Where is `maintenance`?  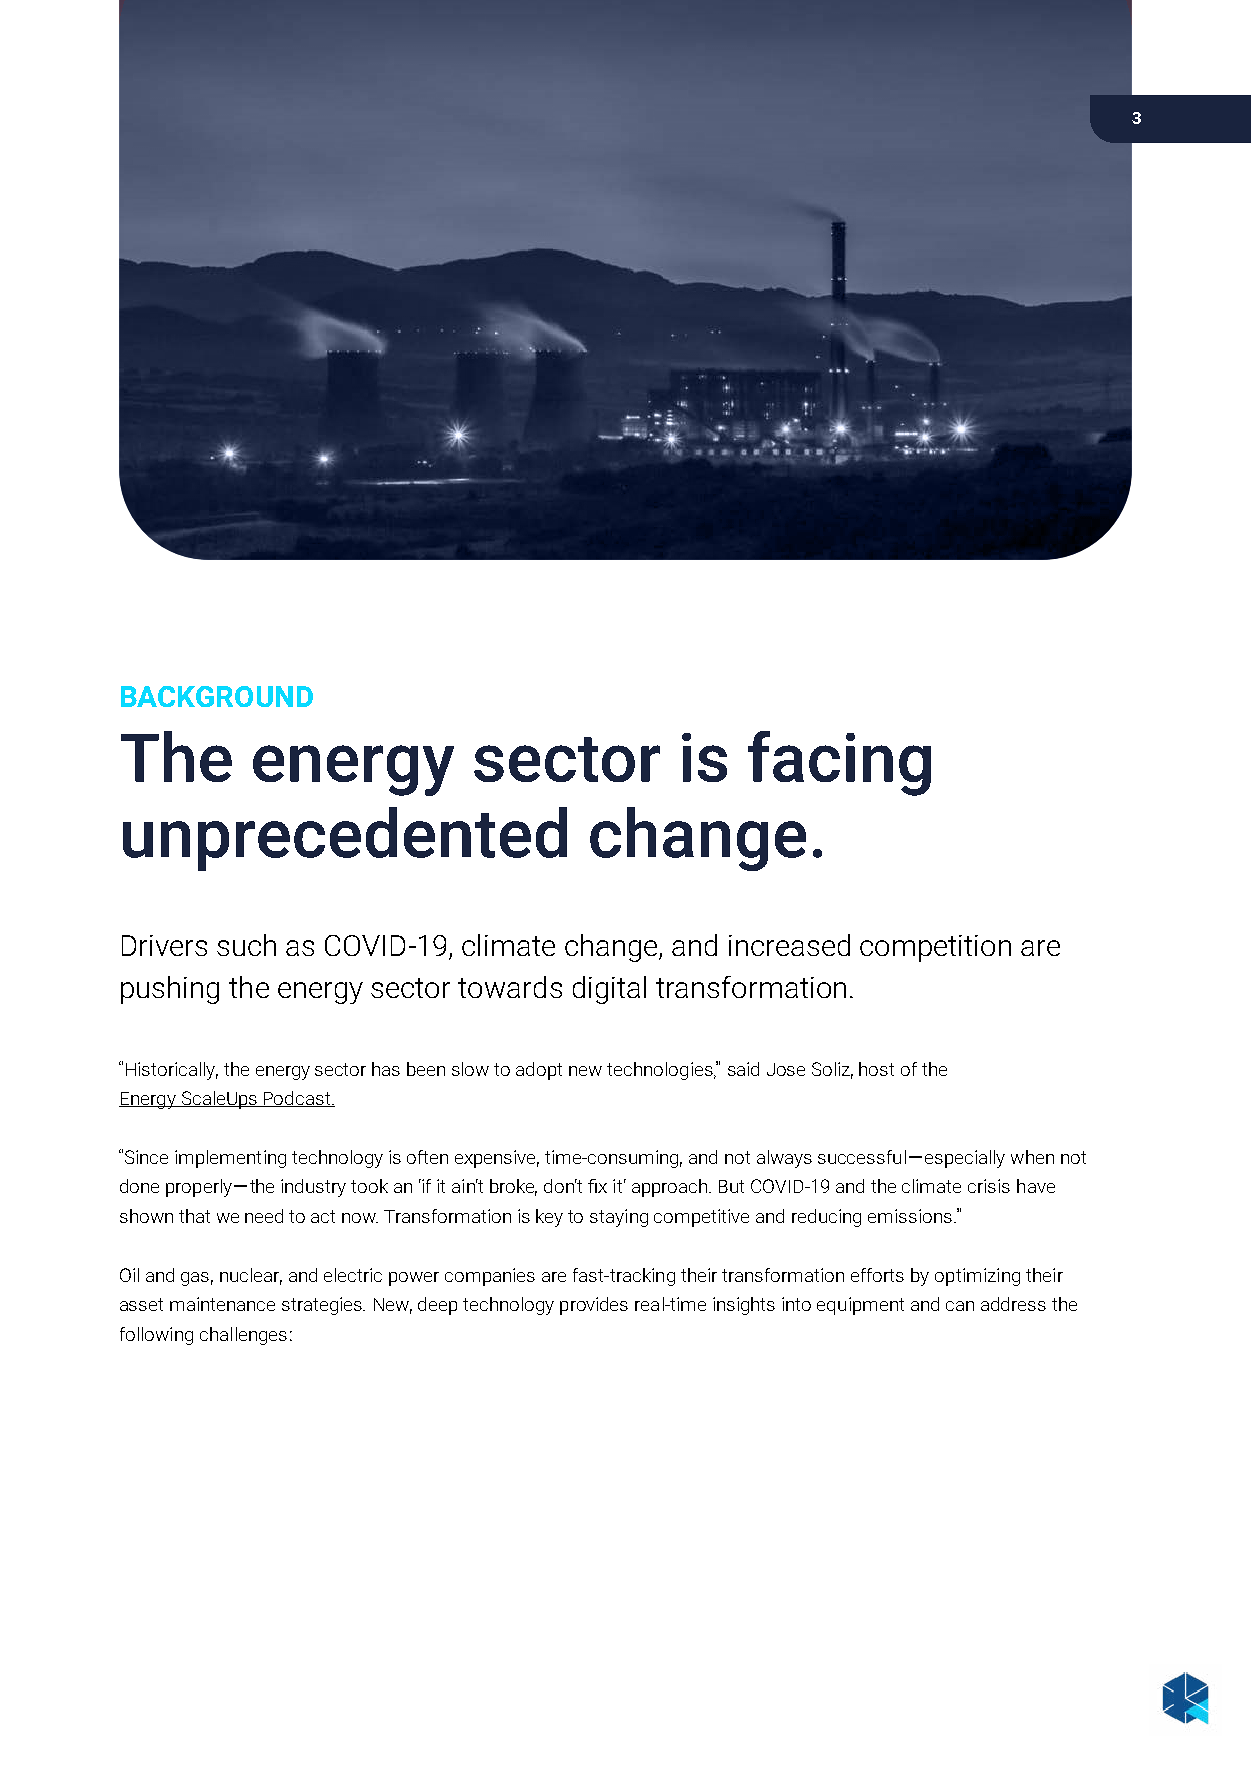 maintenance is located at coordinates (222, 1304).
